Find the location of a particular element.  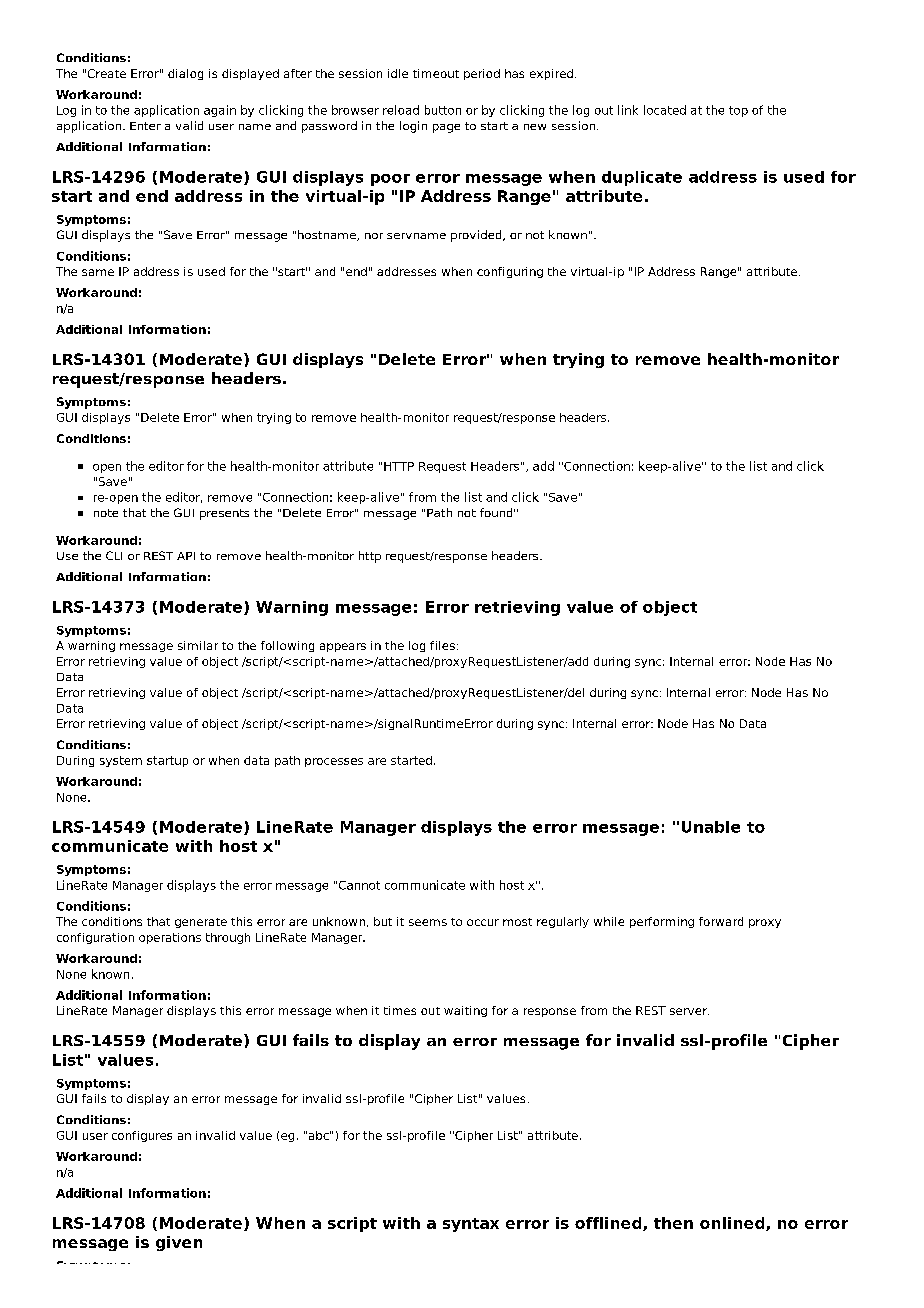

duplicate is located at coordinates (642, 178).
